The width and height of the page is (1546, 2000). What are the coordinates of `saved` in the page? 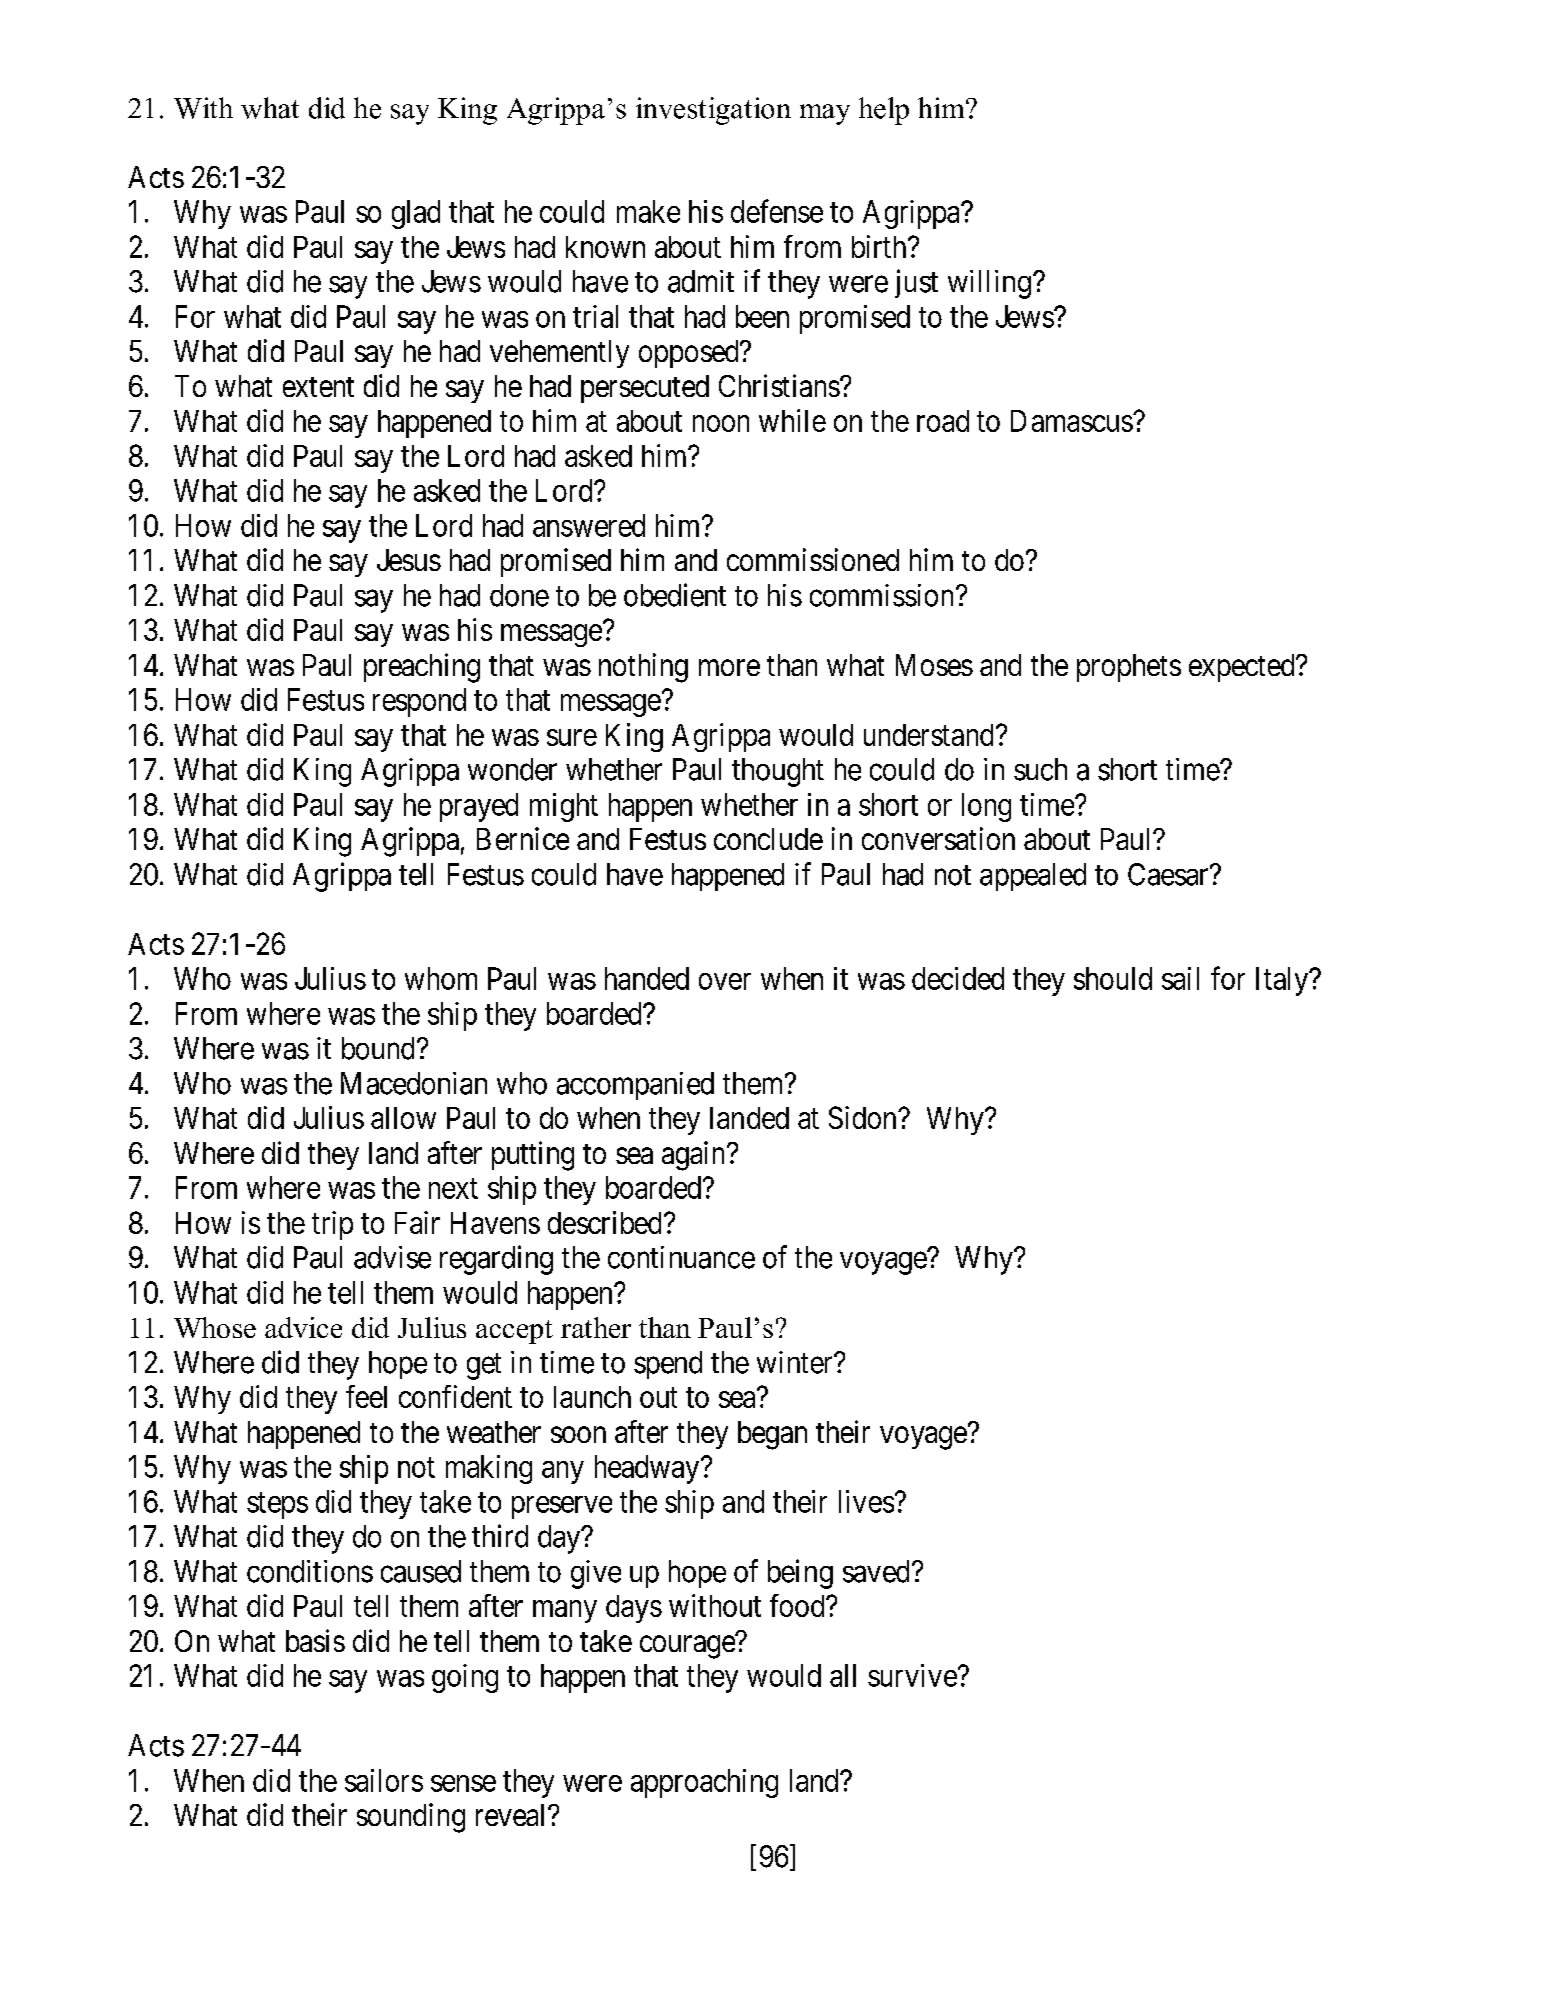 It's located at (876, 1571).
